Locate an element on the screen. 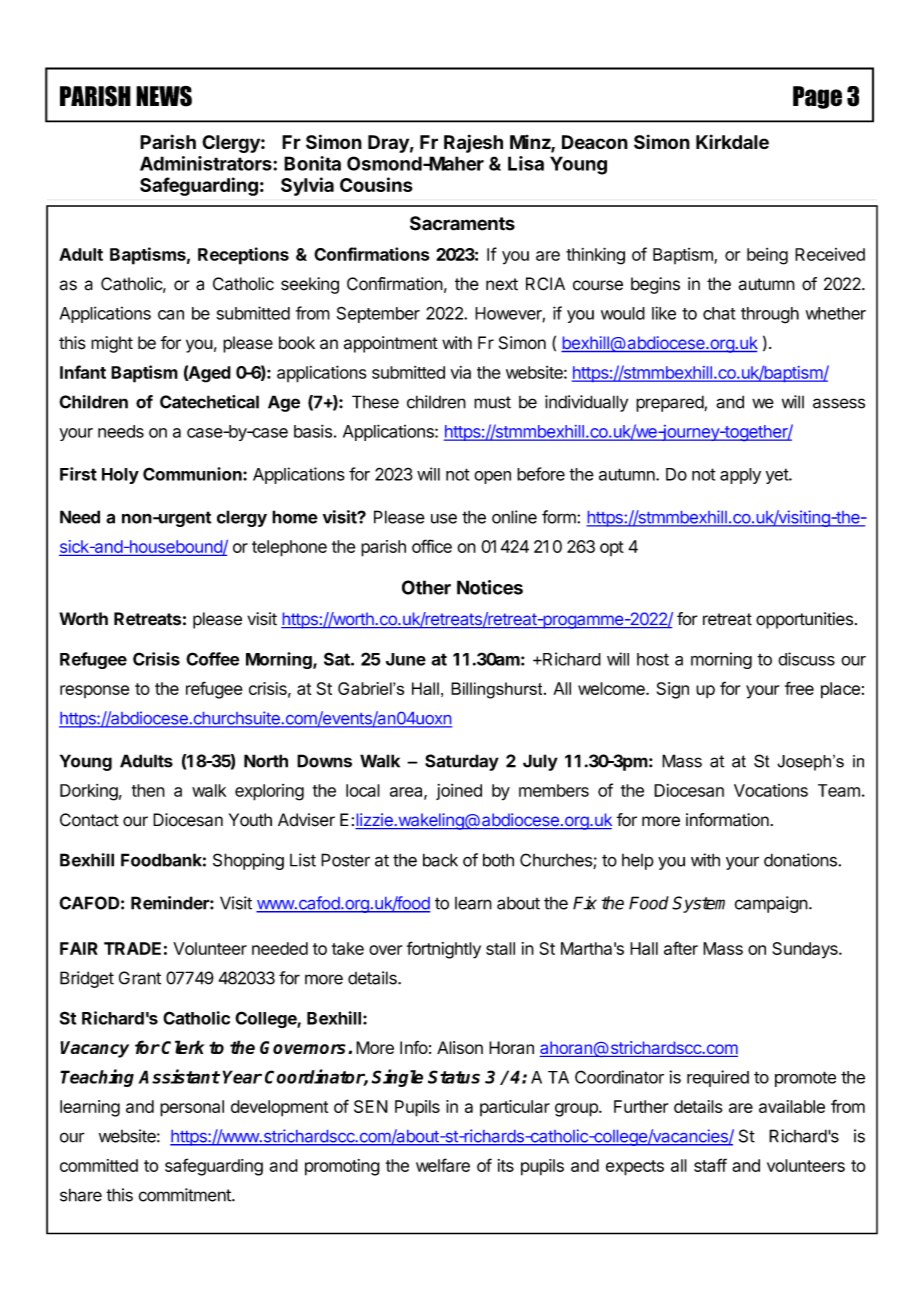 The image size is (924, 1308). might is located at coordinates (112, 344).
